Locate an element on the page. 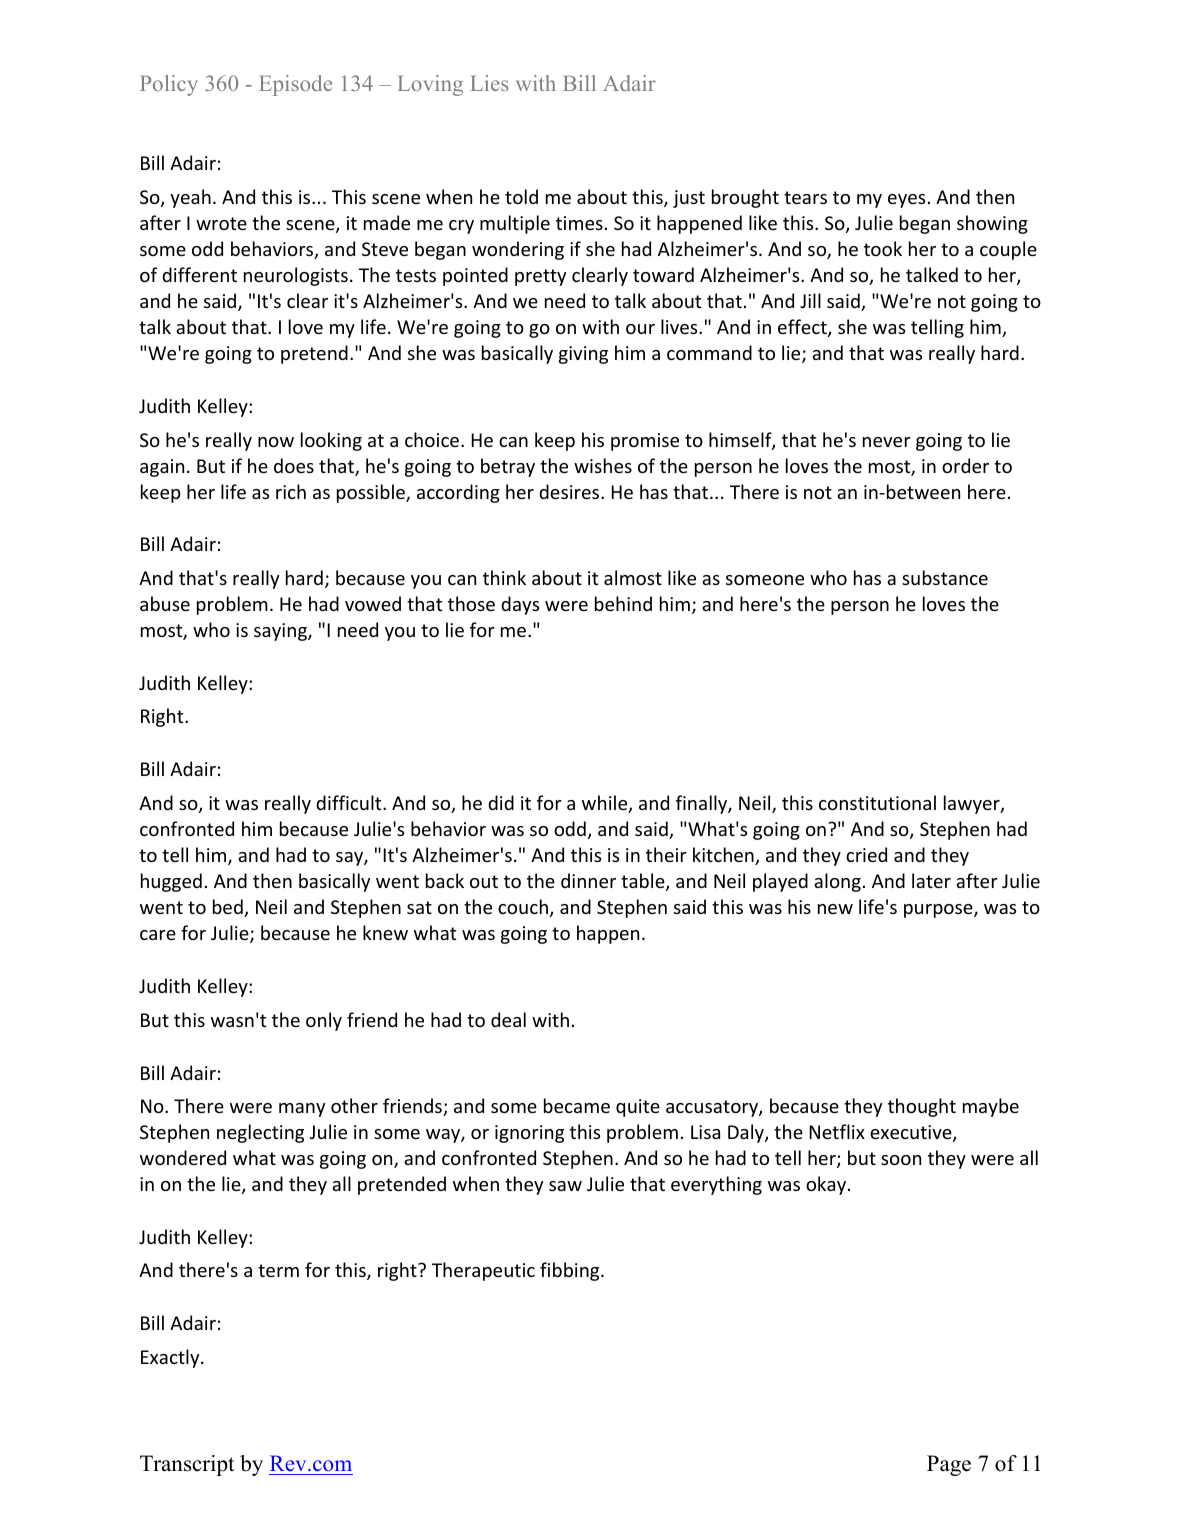 Image resolution: width=1182 pixels, height=1530 pixels. giving is located at coordinates (583, 355).
